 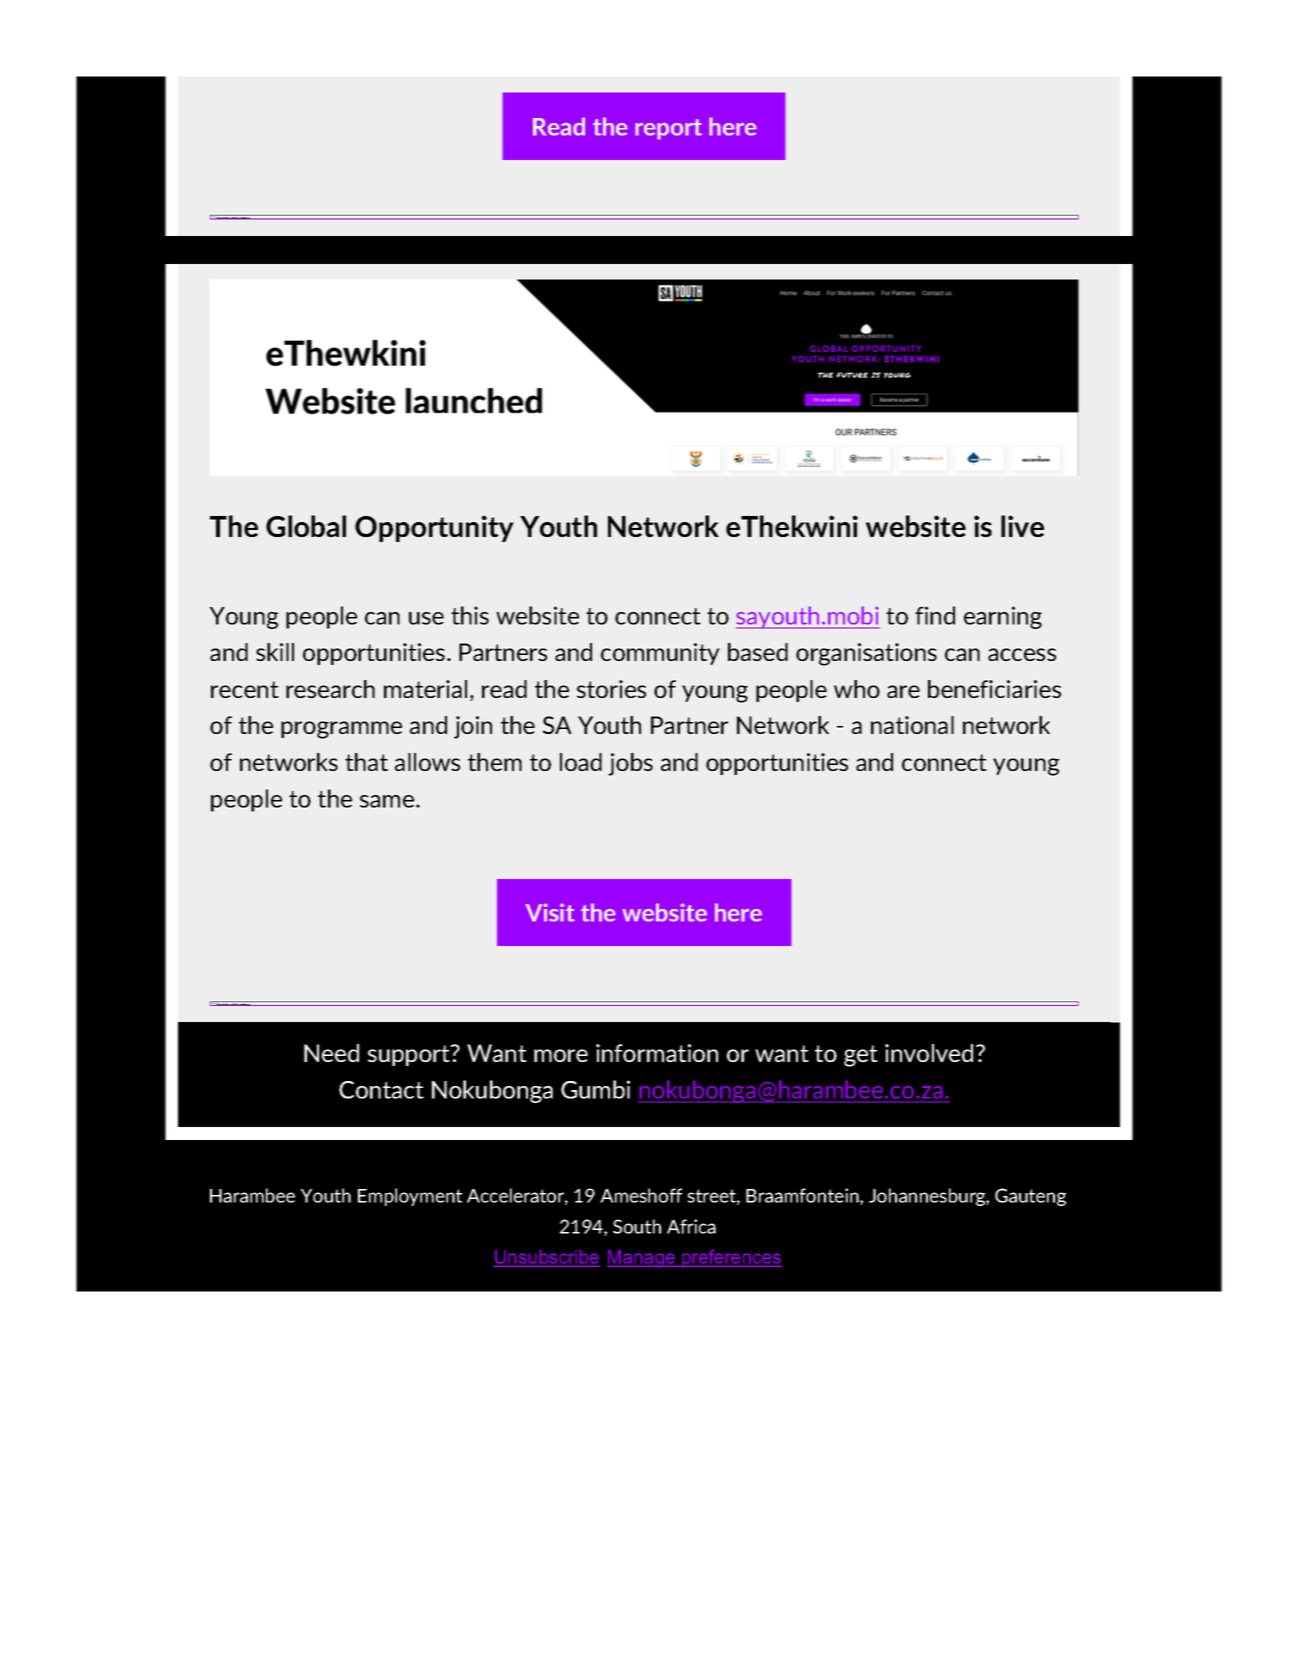 What do you see at coordinates (668, 129) in the image?
I see `report` at bounding box center [668, 129].
